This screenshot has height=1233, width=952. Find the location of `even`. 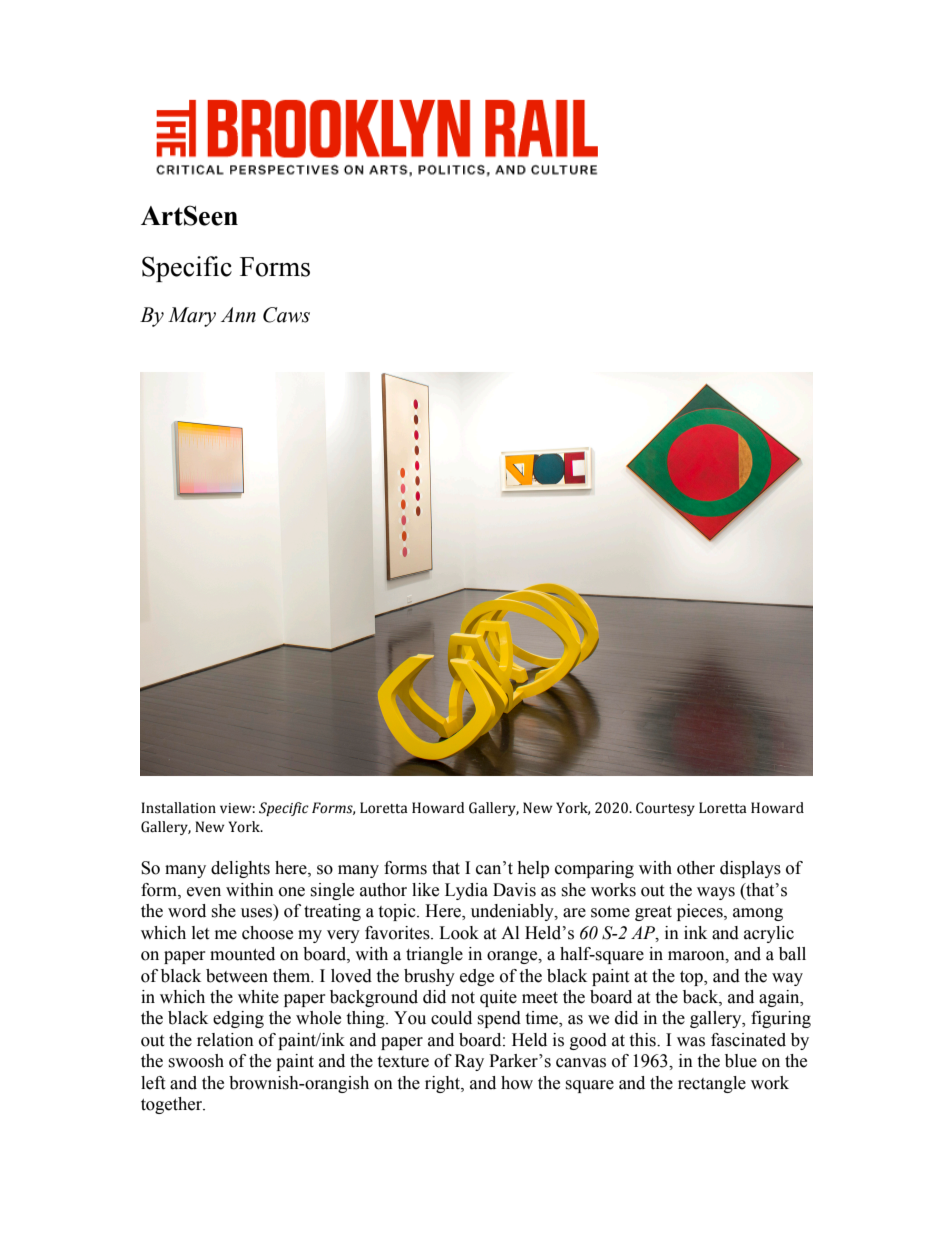

even is located at coordinates (204, 892).
